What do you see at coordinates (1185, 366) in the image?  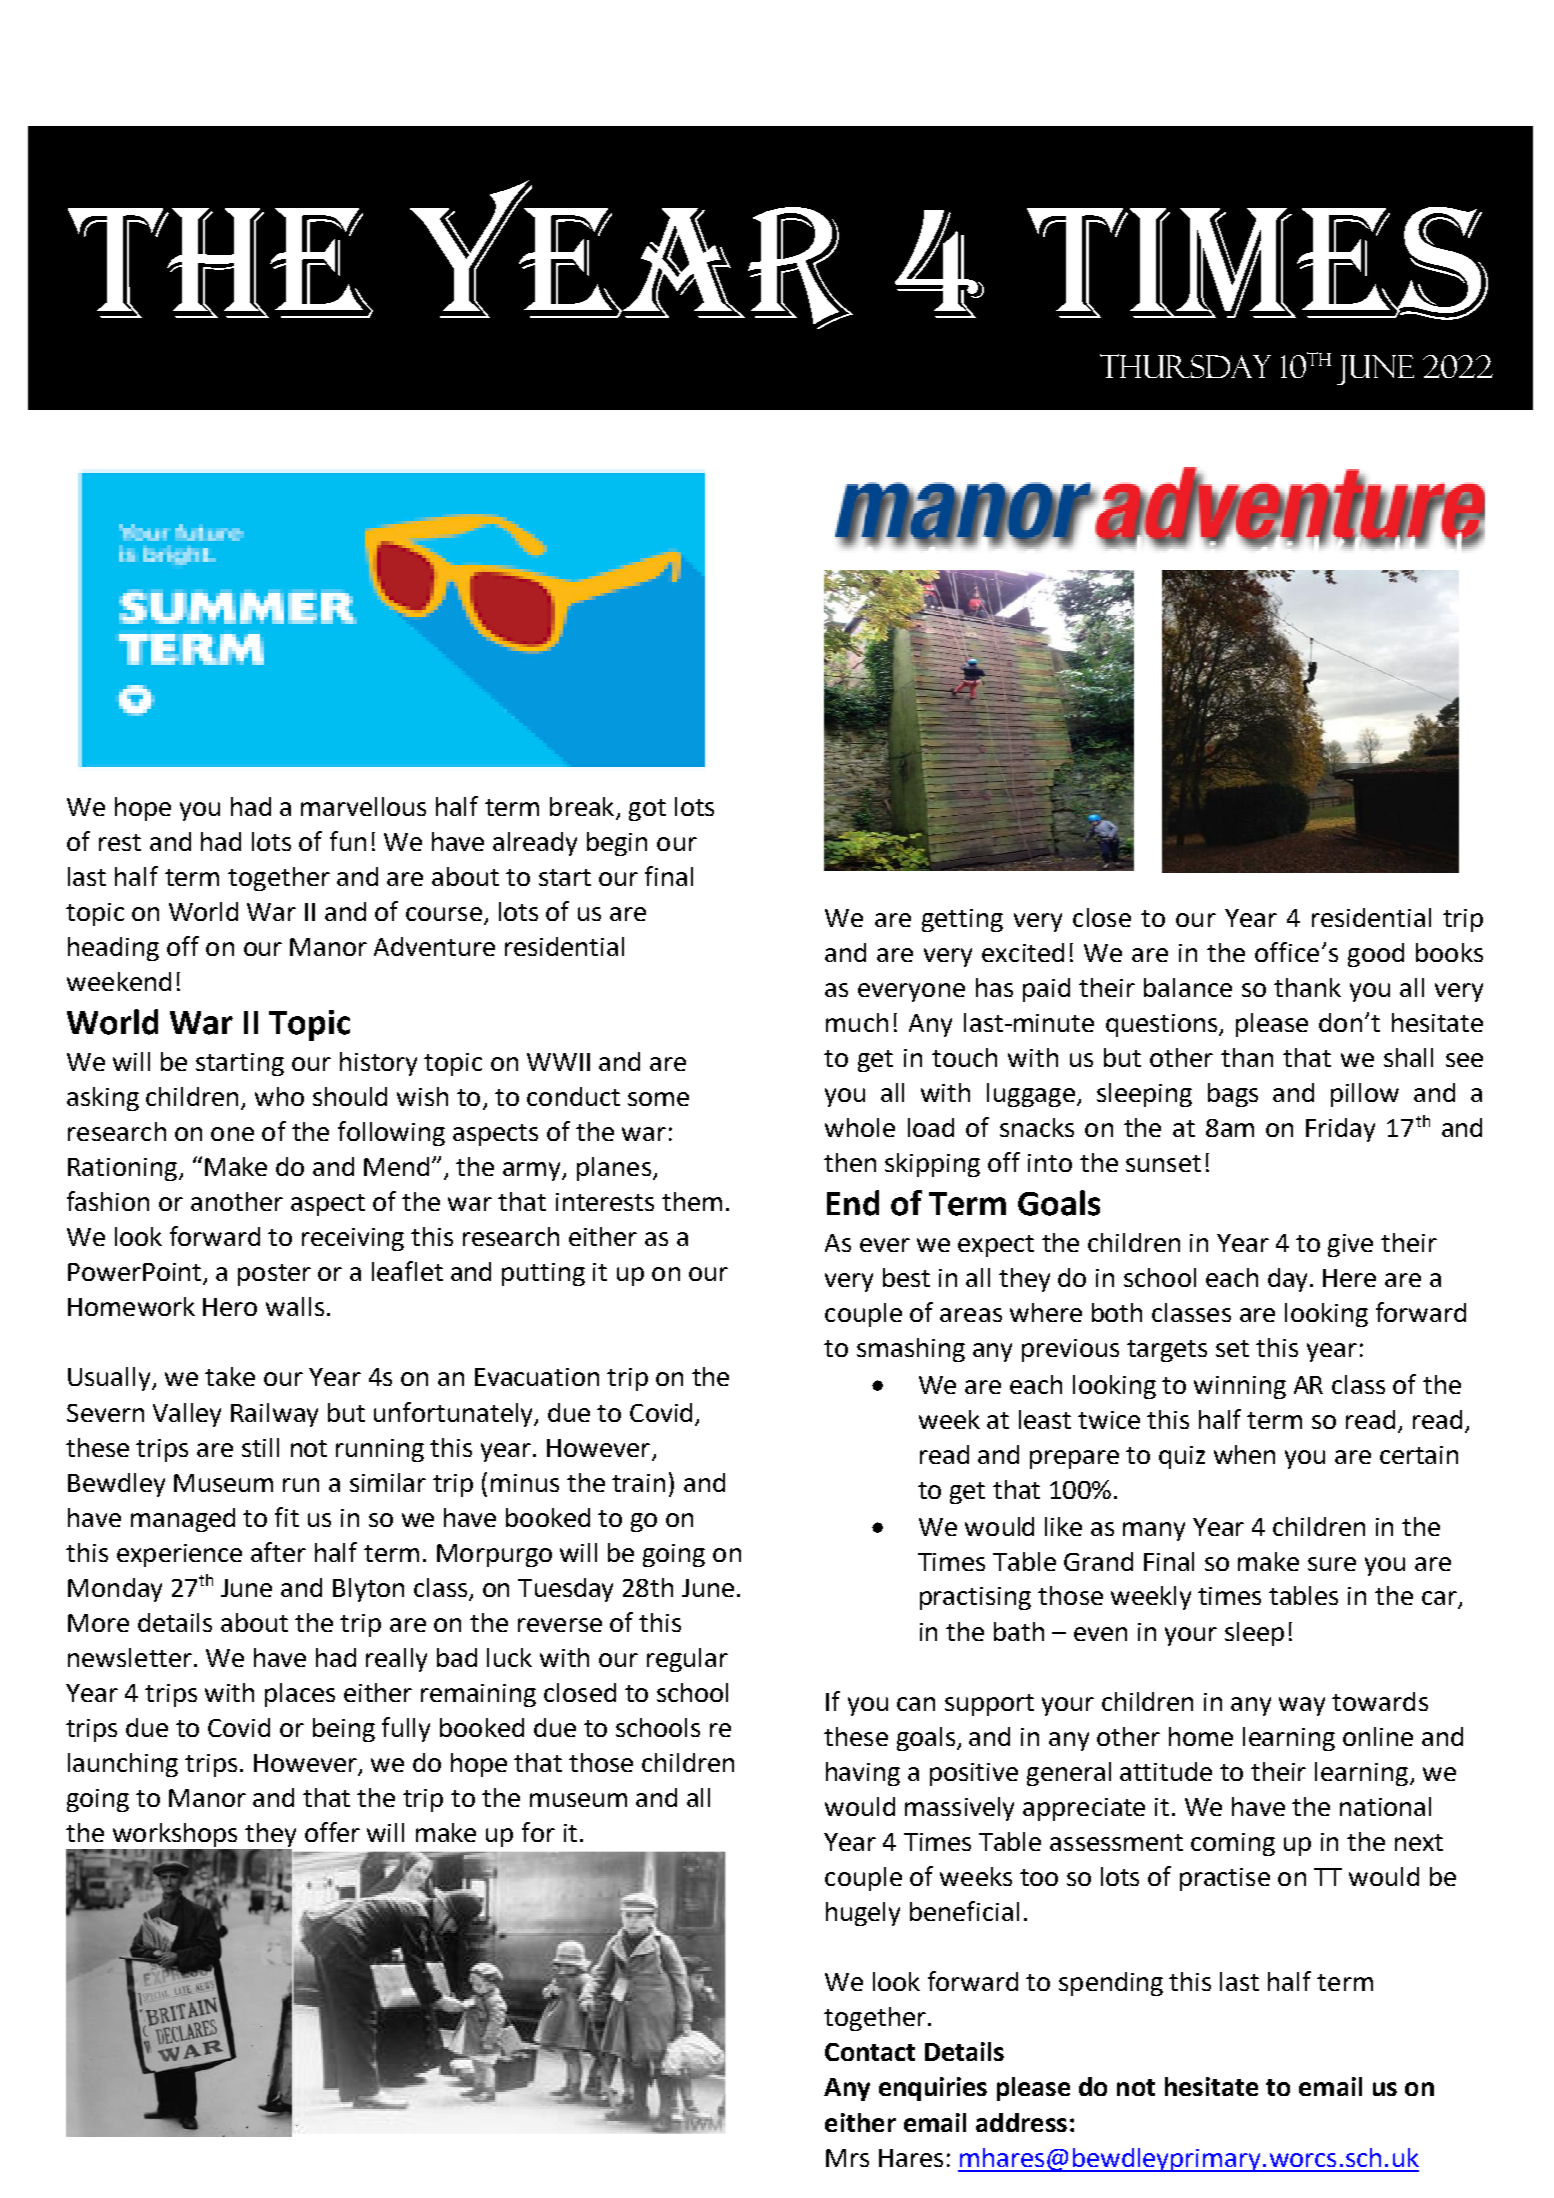 I see `Thursday` at bounding box center [1185, 366].
